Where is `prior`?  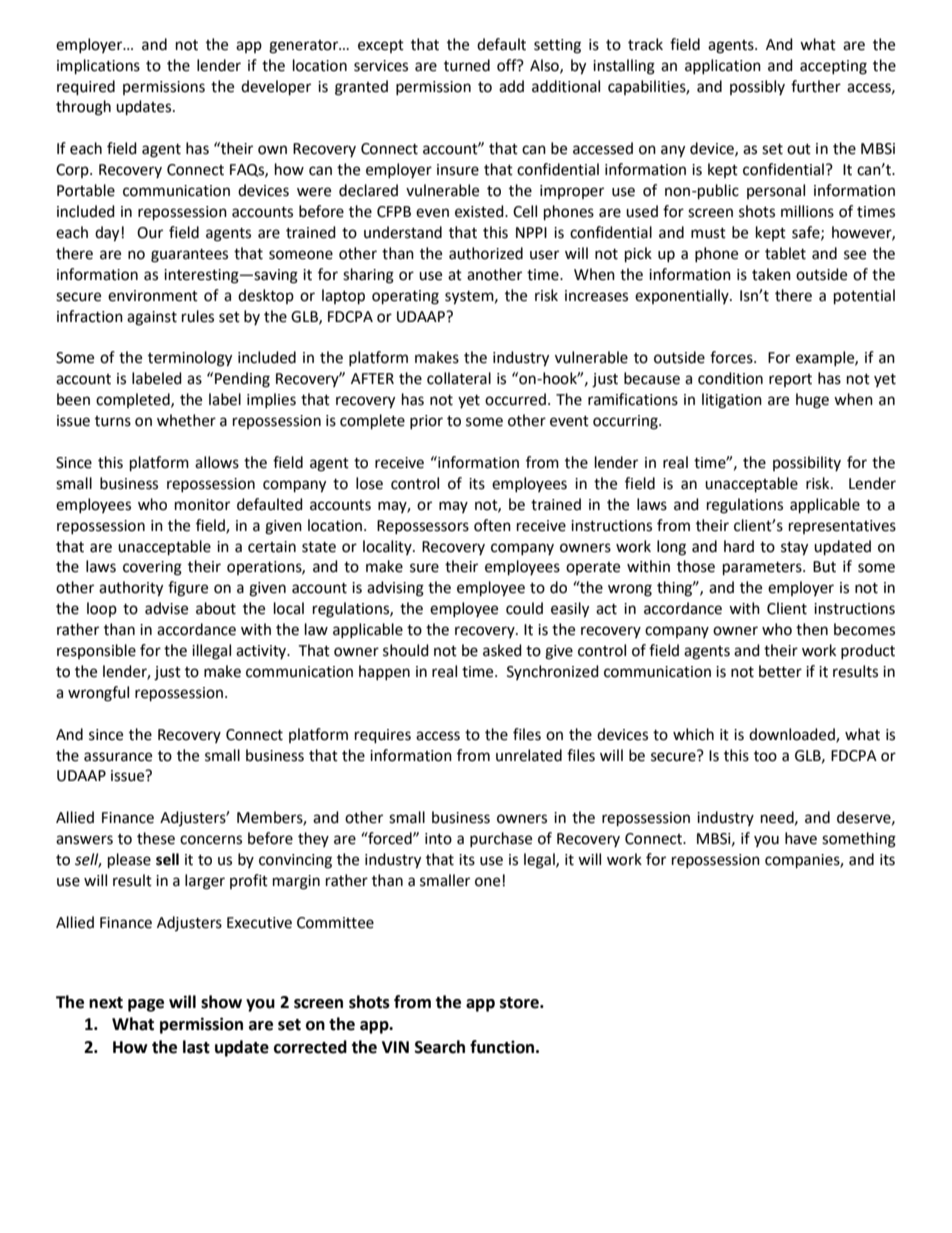 prior is located at coordinates (426, 422).
